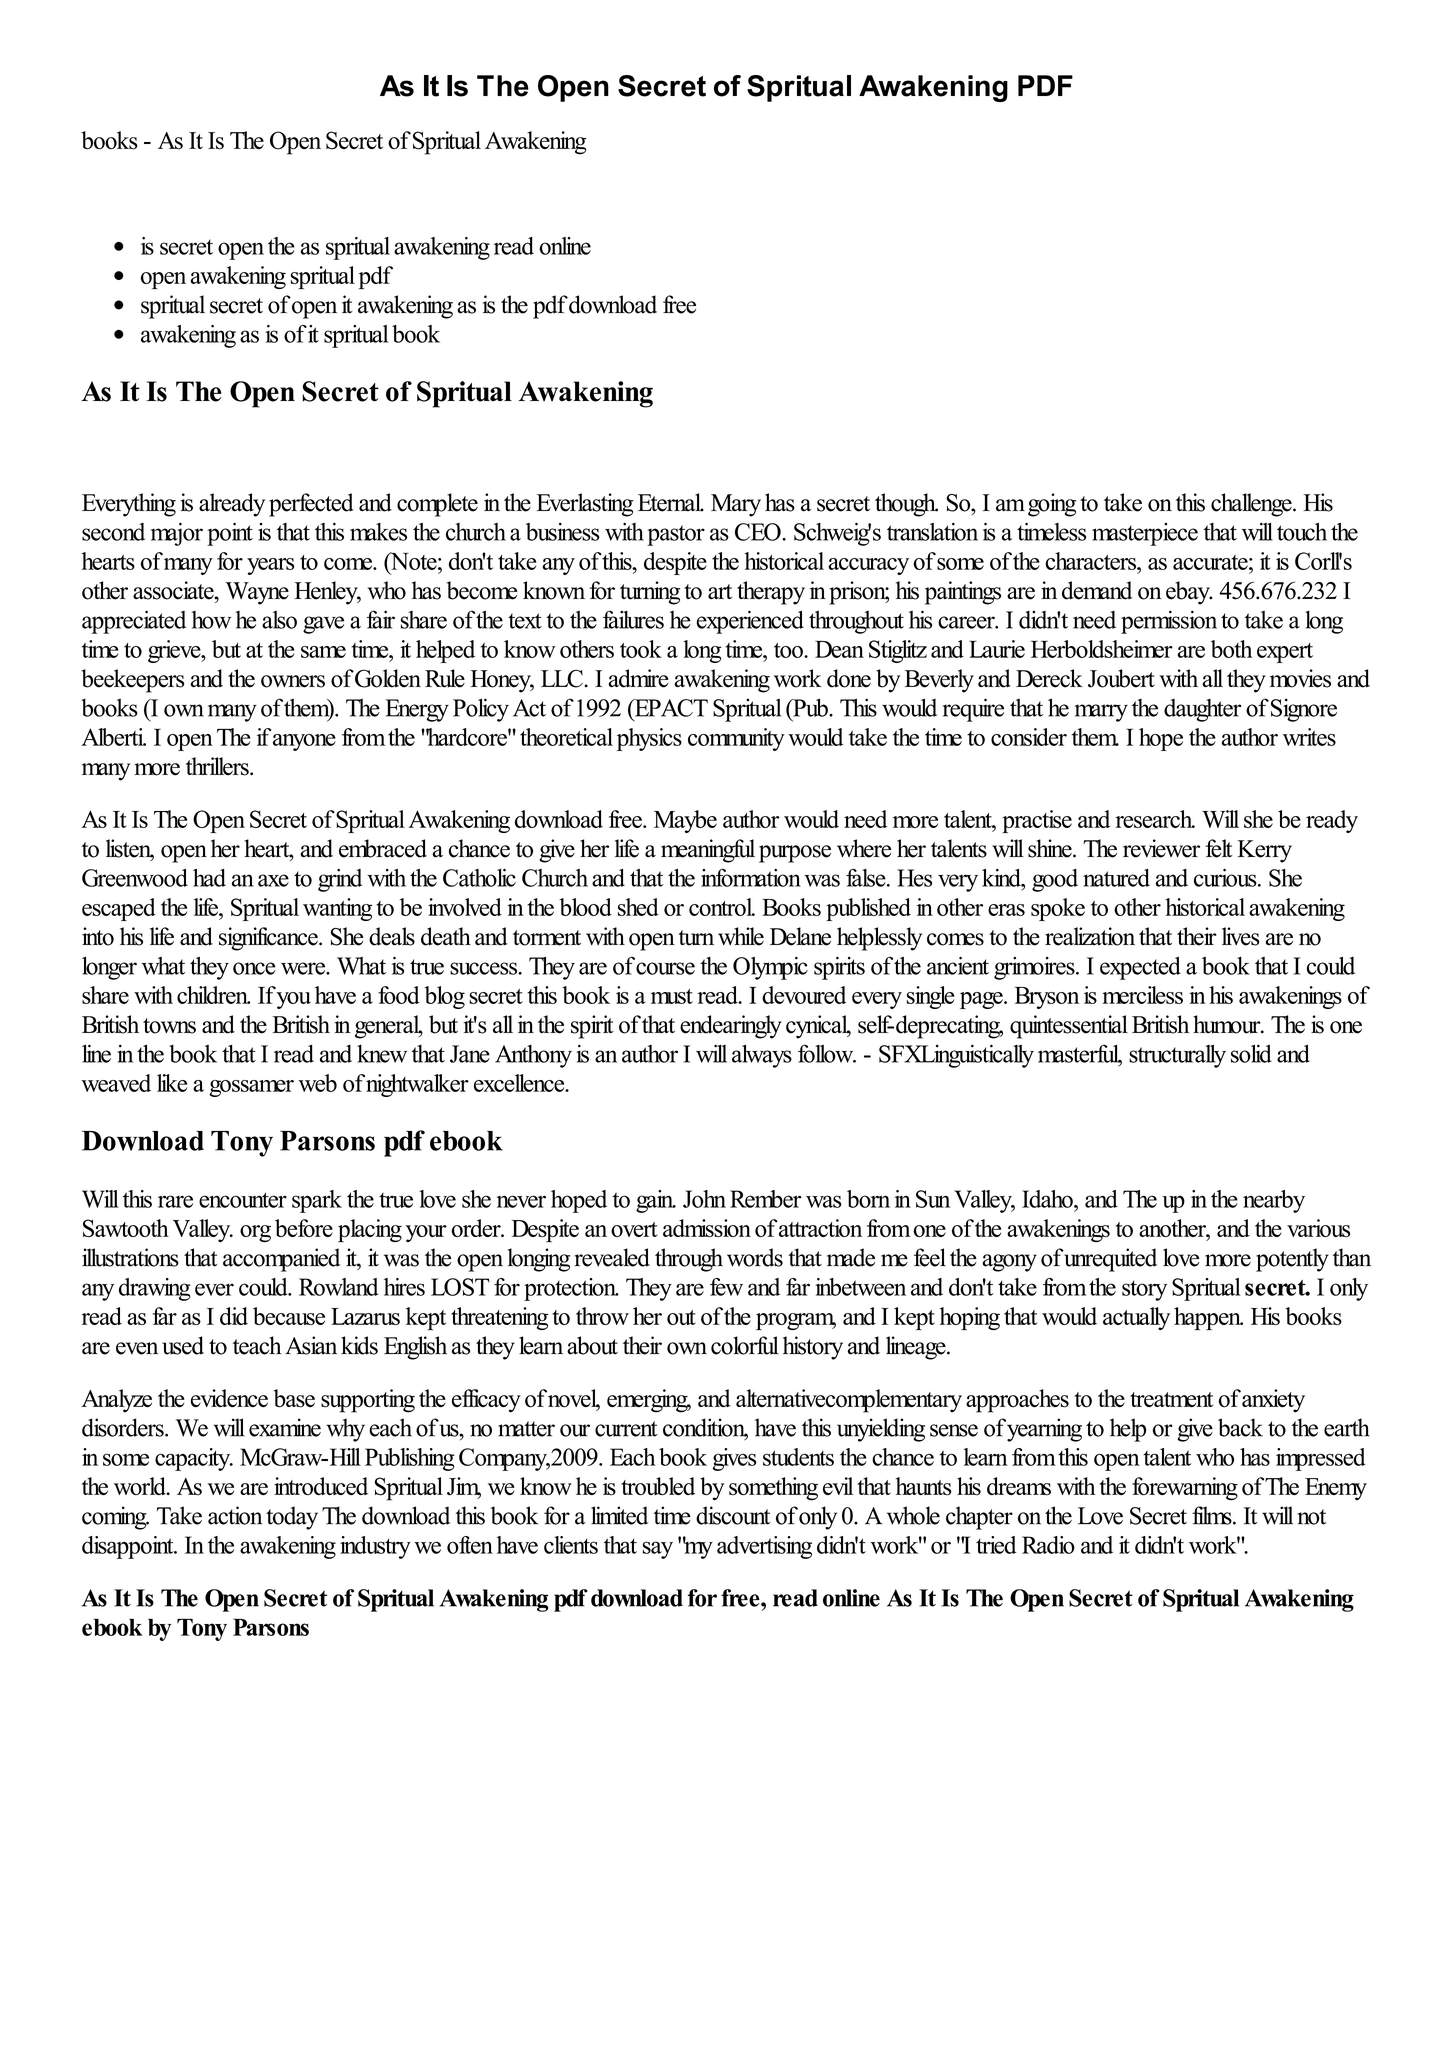 This screenshot has height=2057, width=1454. What do you see at coordinates (177, 534) in the screenshot?
I see `major` at bounding box center [177, 534].
